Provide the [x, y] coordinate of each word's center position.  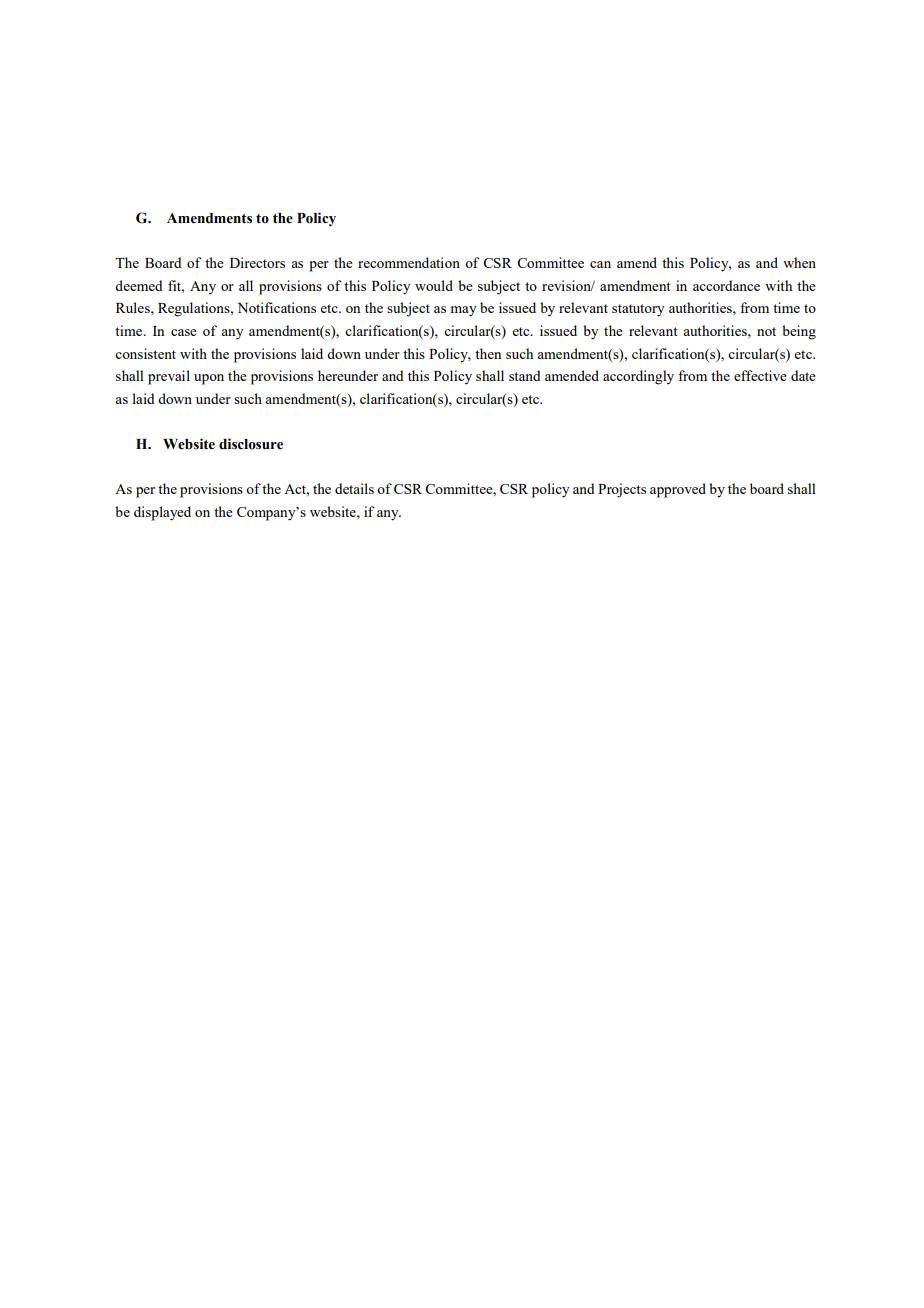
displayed [162, 513]
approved [678, 490]
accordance [726, 285]
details [354, 488]
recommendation [409, 262]
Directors [257, 262]
